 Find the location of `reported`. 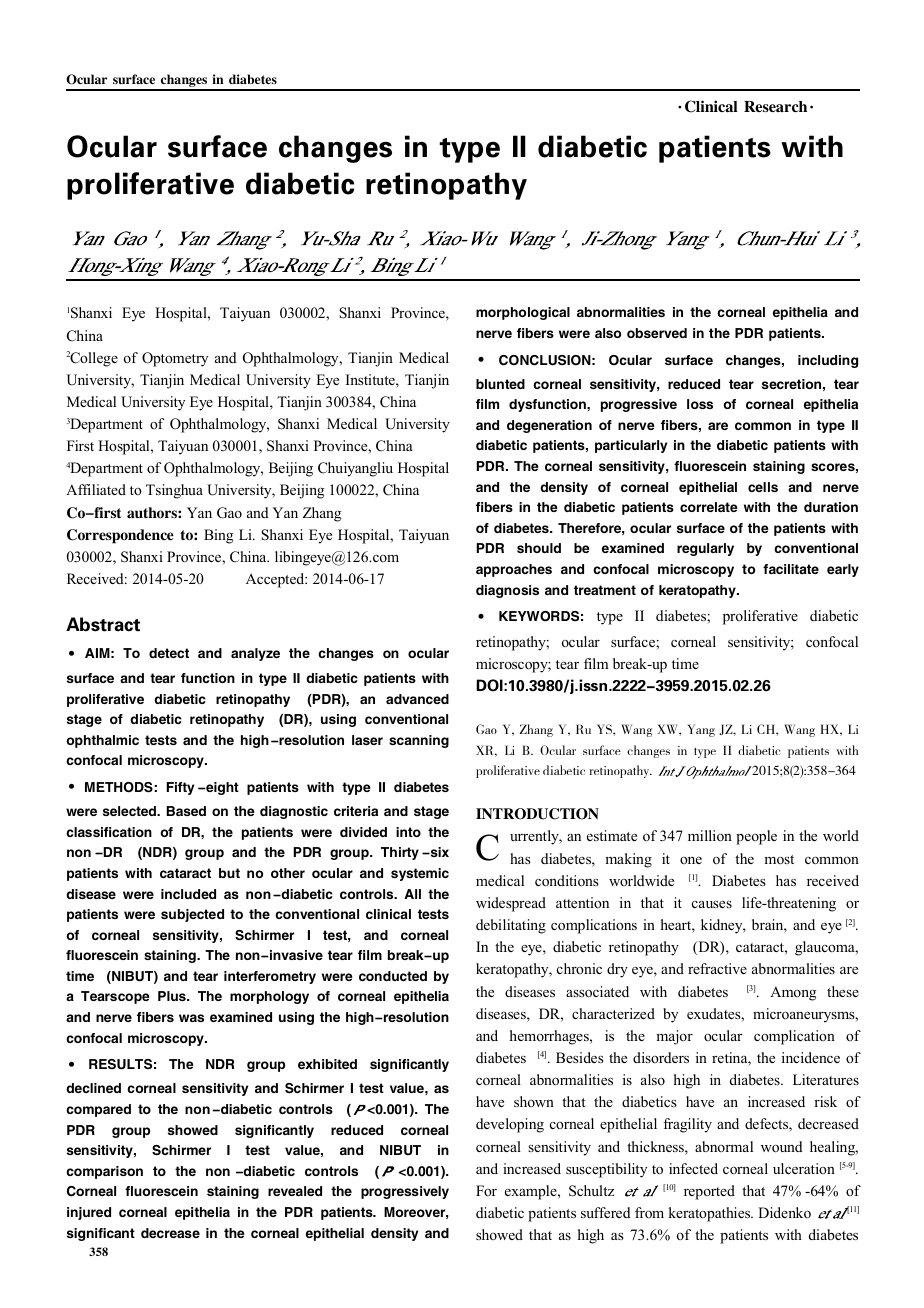

reported is located at coordinates (709, 1192).
